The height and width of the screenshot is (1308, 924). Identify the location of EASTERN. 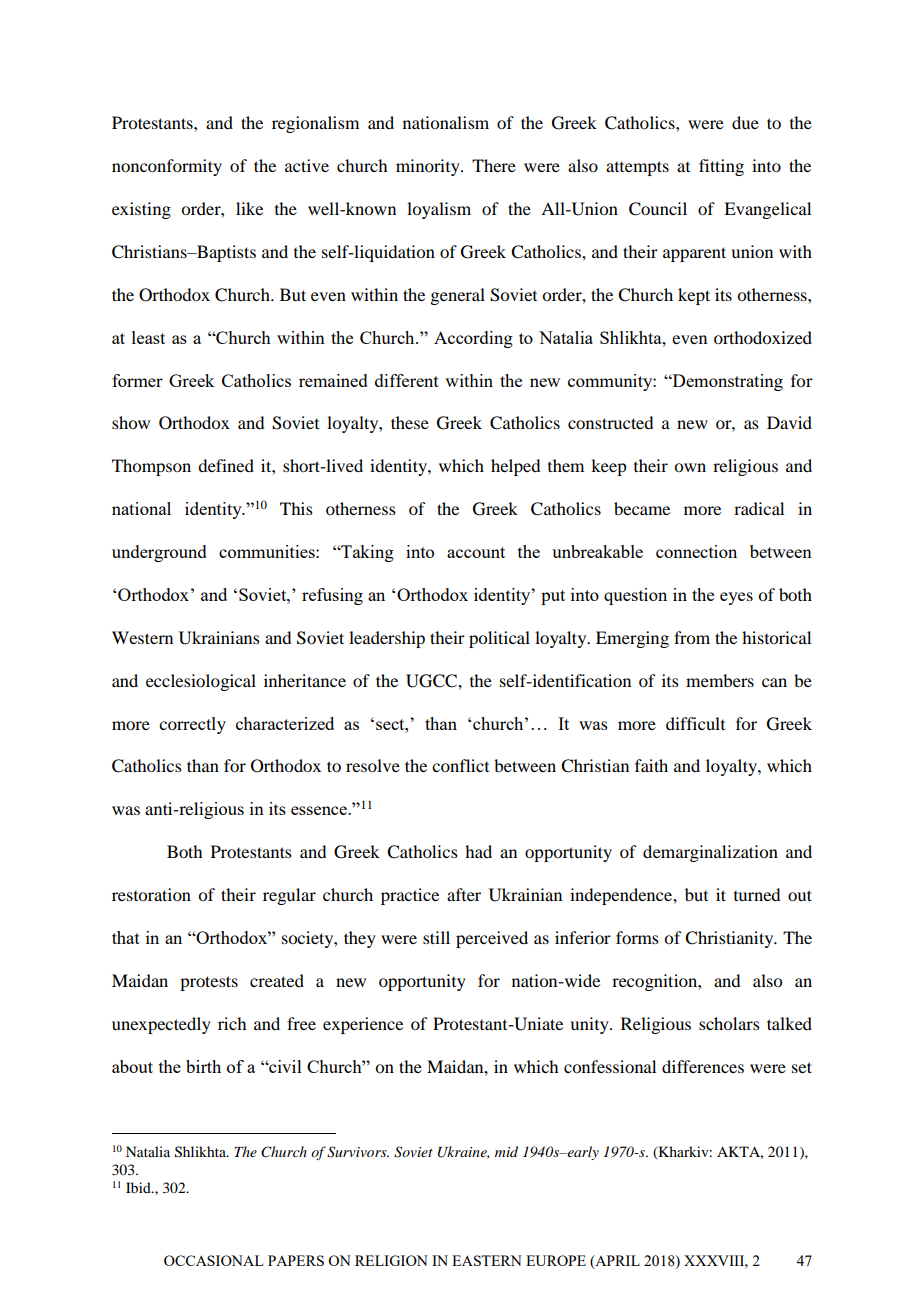
(487, 1260).
